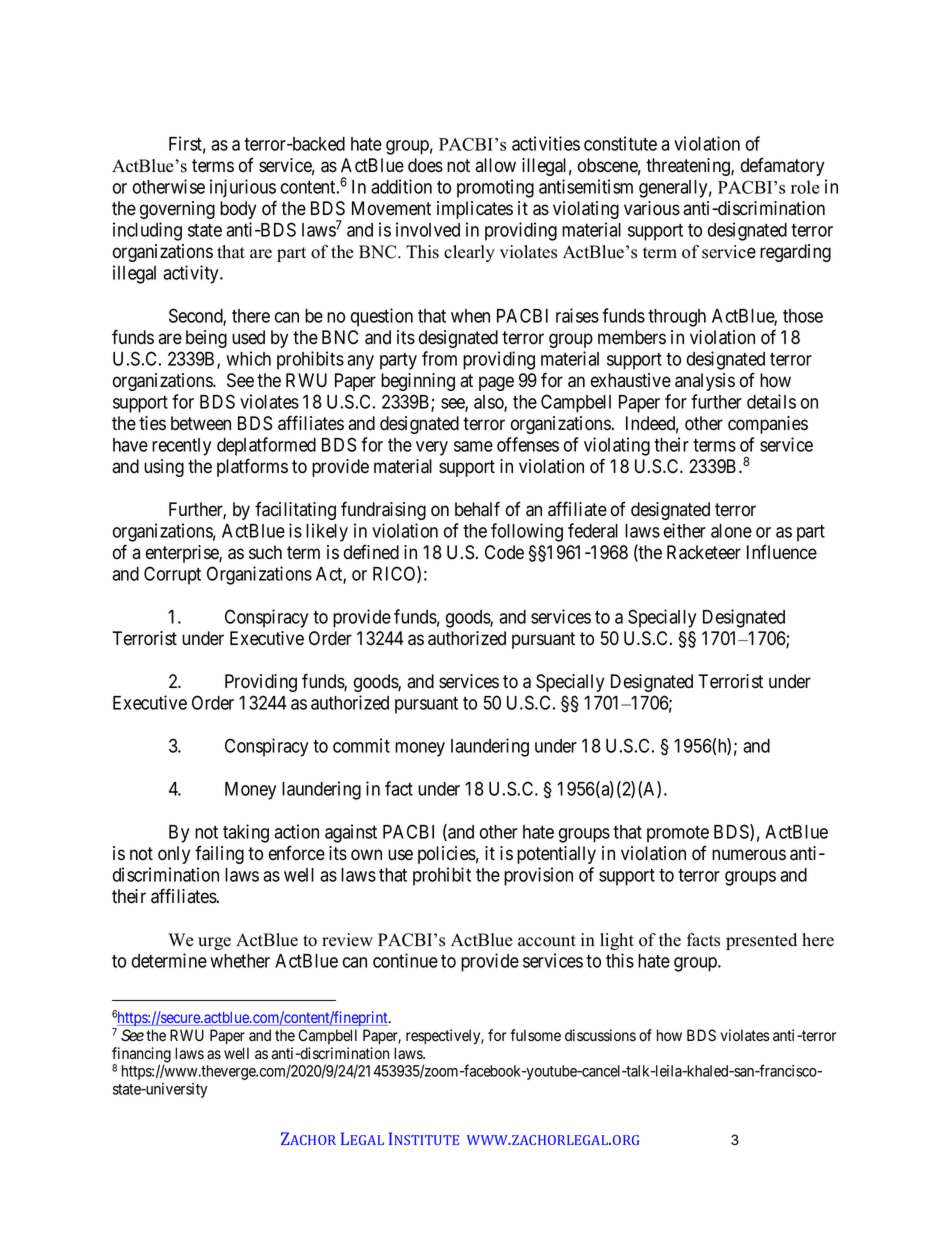 The height and width of the document is (1233, 952). Describe the element at coordinates (473, 446) in the document. I see `same` at that location.
